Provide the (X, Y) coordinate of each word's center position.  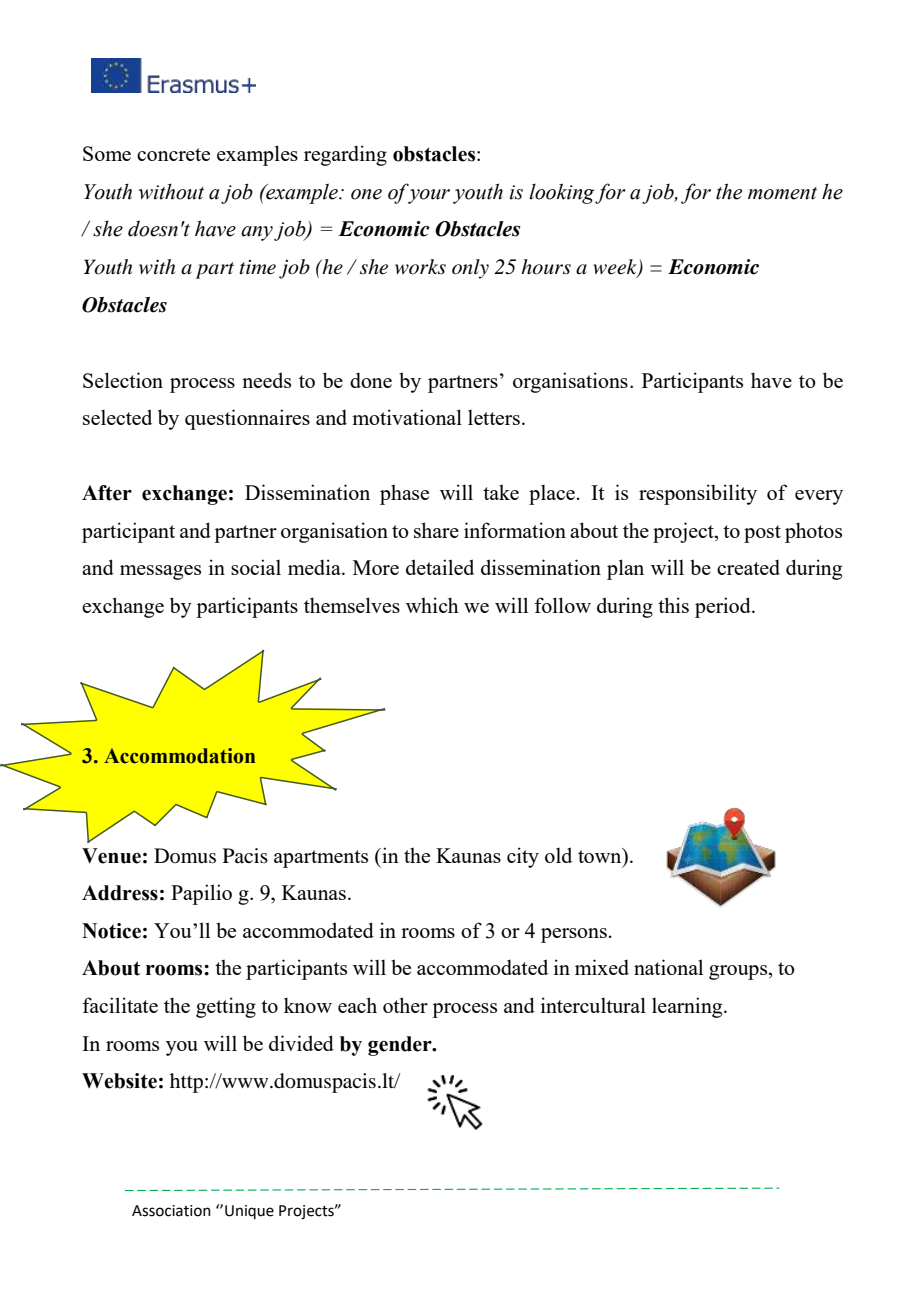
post (762, 534)
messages (160, 572)
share (436, 530)
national (668, 967)
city (523, 857)
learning (688, 1007)
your (429, 196)
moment (782, 193)
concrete (173, 154)
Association (171, 1211)
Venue (111, 856)
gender (401, 1046)
